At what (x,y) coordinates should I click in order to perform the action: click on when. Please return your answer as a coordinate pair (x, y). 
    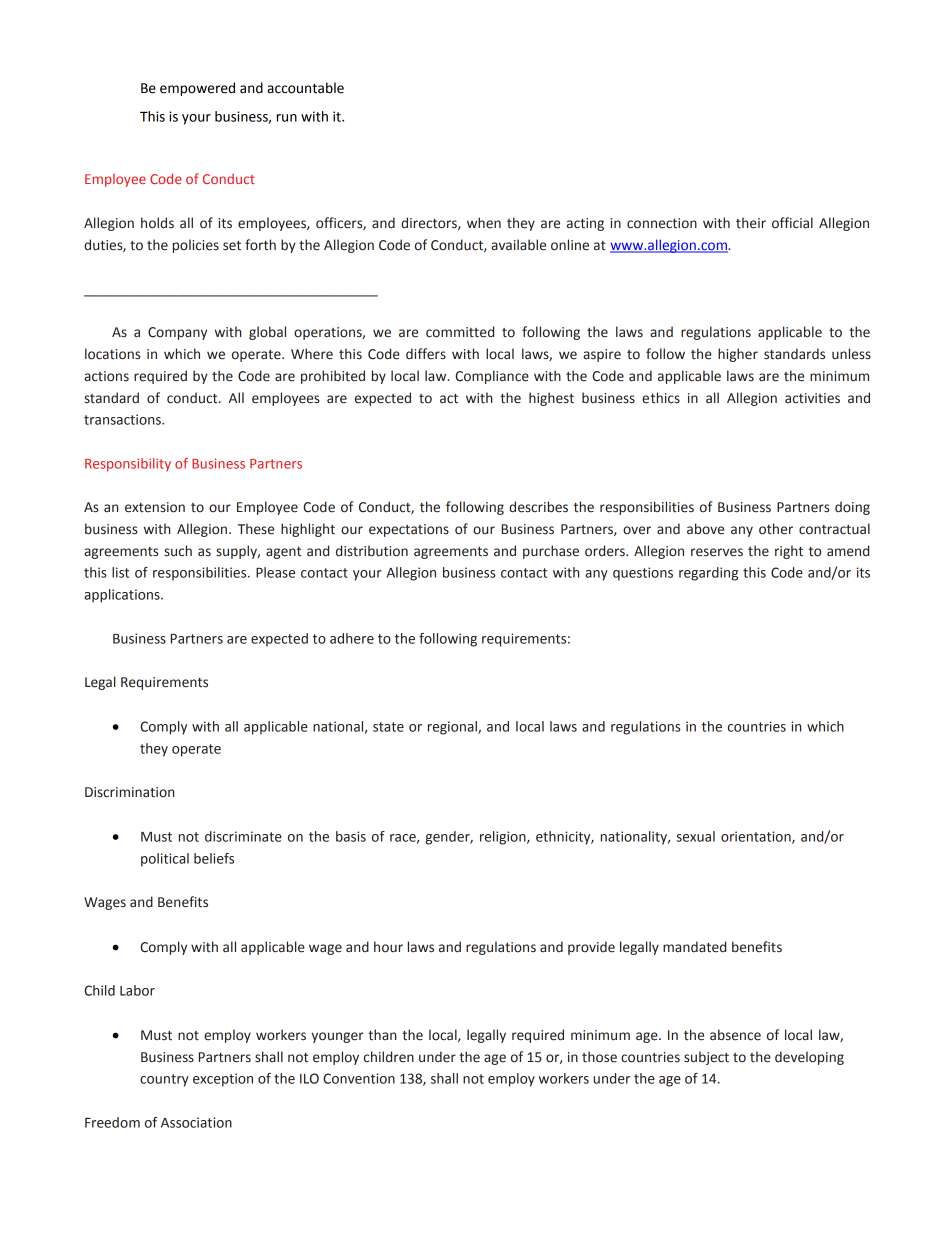
    Looking at the image, I should click on (484, 223).
